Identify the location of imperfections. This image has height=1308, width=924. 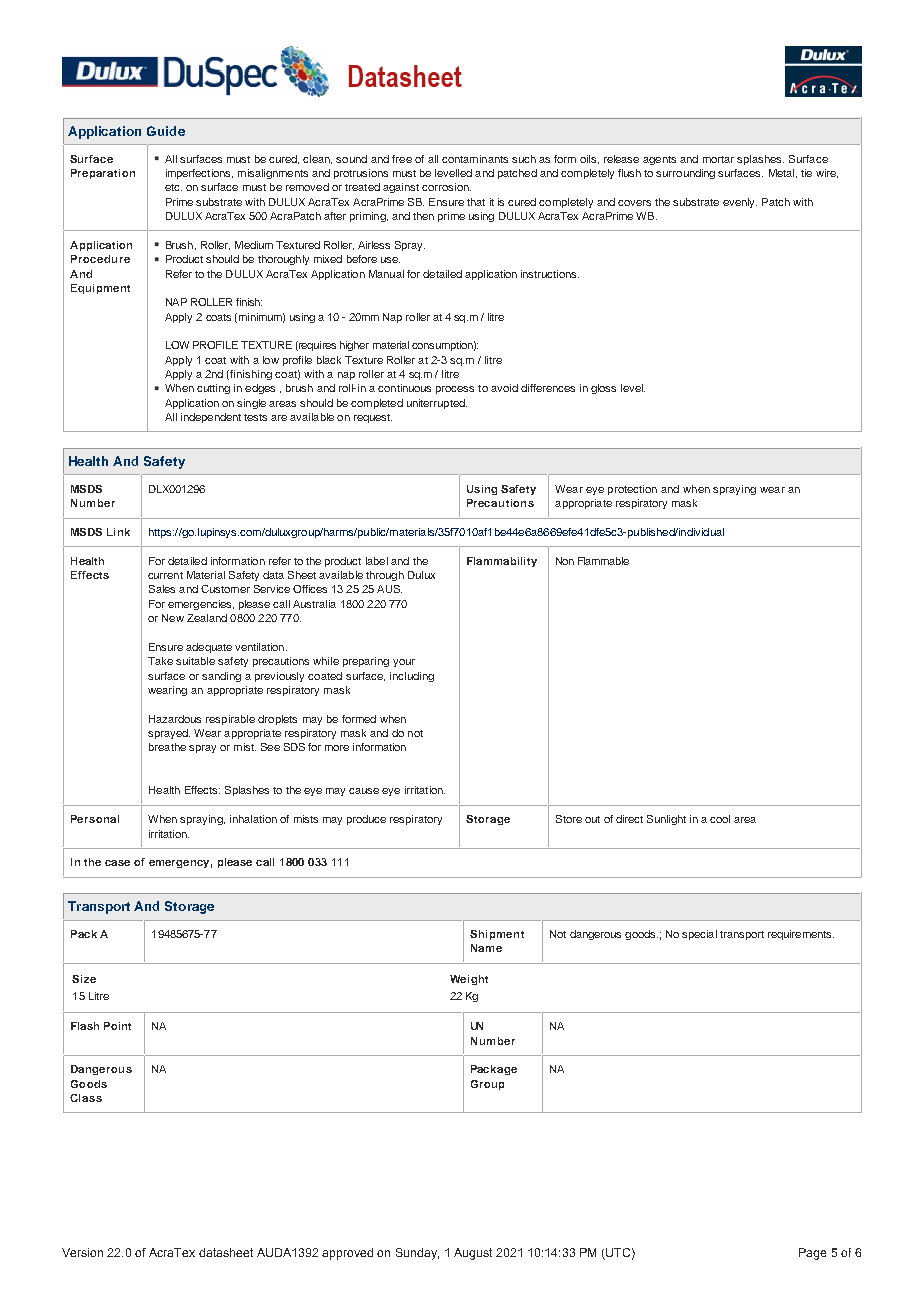
(199, 174).
